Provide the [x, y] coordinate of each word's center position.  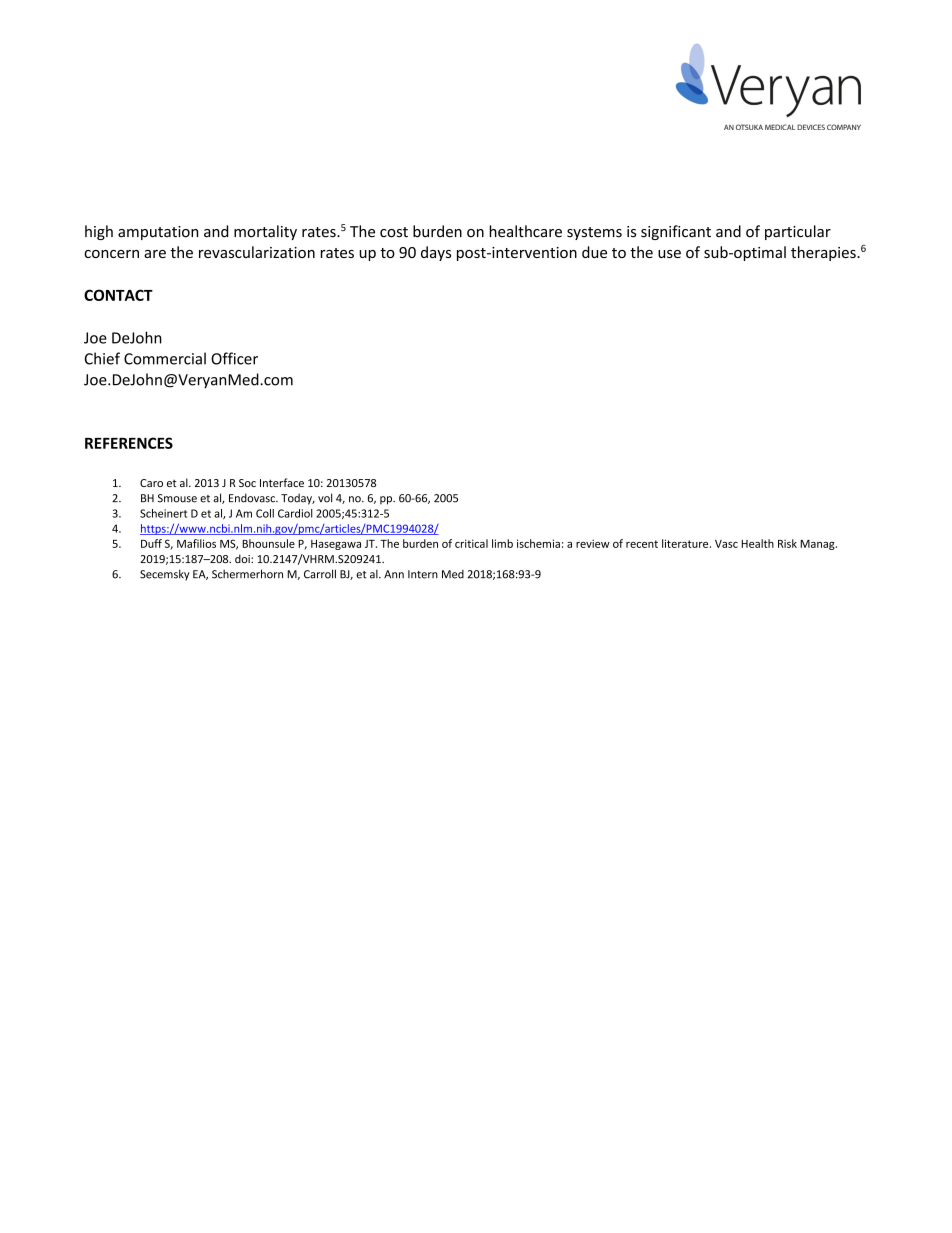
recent [642, 544]
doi [243, 558]
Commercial [165, 358]
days [436, 253]
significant [676, 232]
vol [325, 498]
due [594, 252]
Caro [151, 483]
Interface [282, 482]
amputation [158, 233]
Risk [787, 543]
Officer [234, 358]
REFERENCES [129, 443]
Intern [423, 574]
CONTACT [118, 295]
